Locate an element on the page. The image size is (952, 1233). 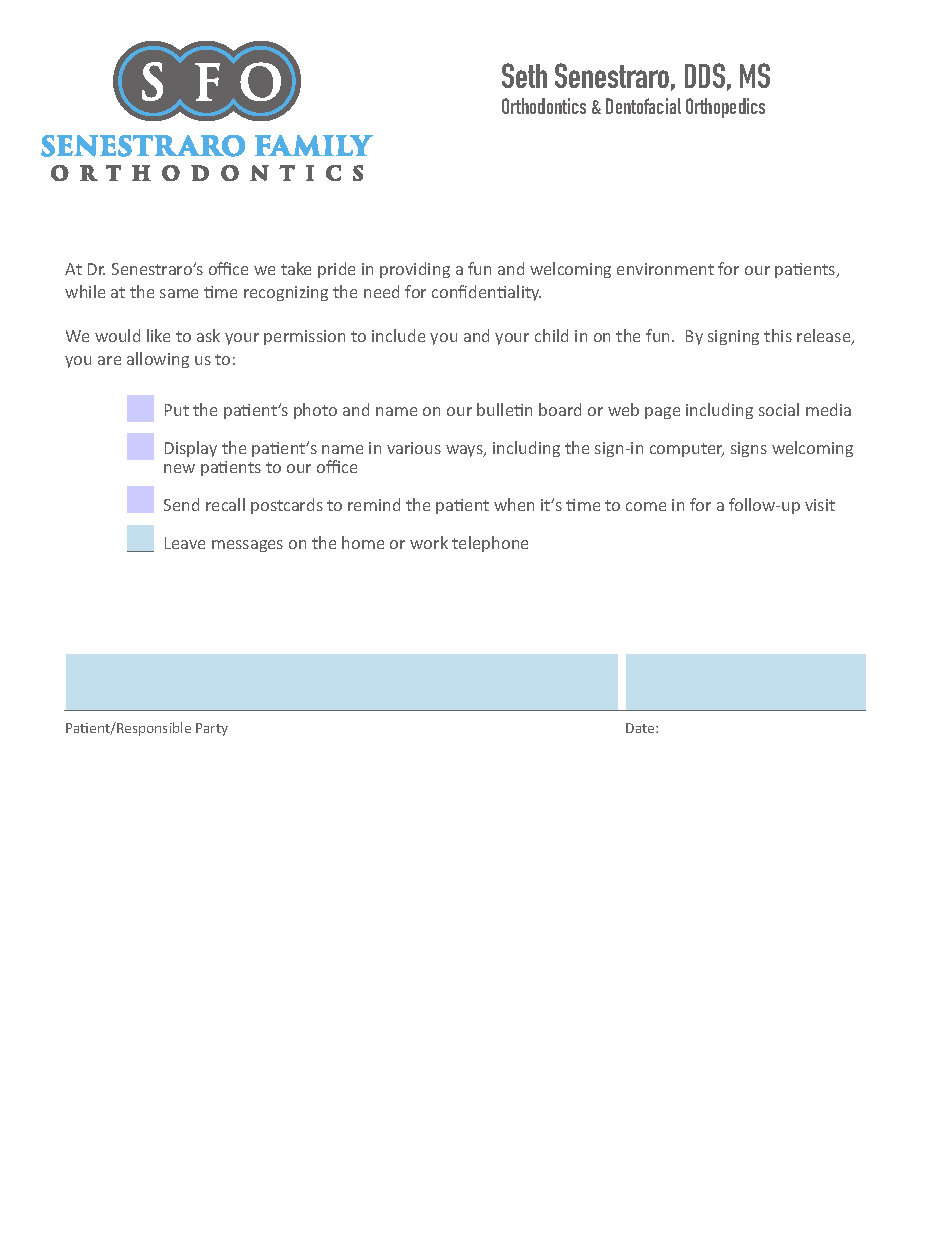
when is located at coordinates (514, 504).
